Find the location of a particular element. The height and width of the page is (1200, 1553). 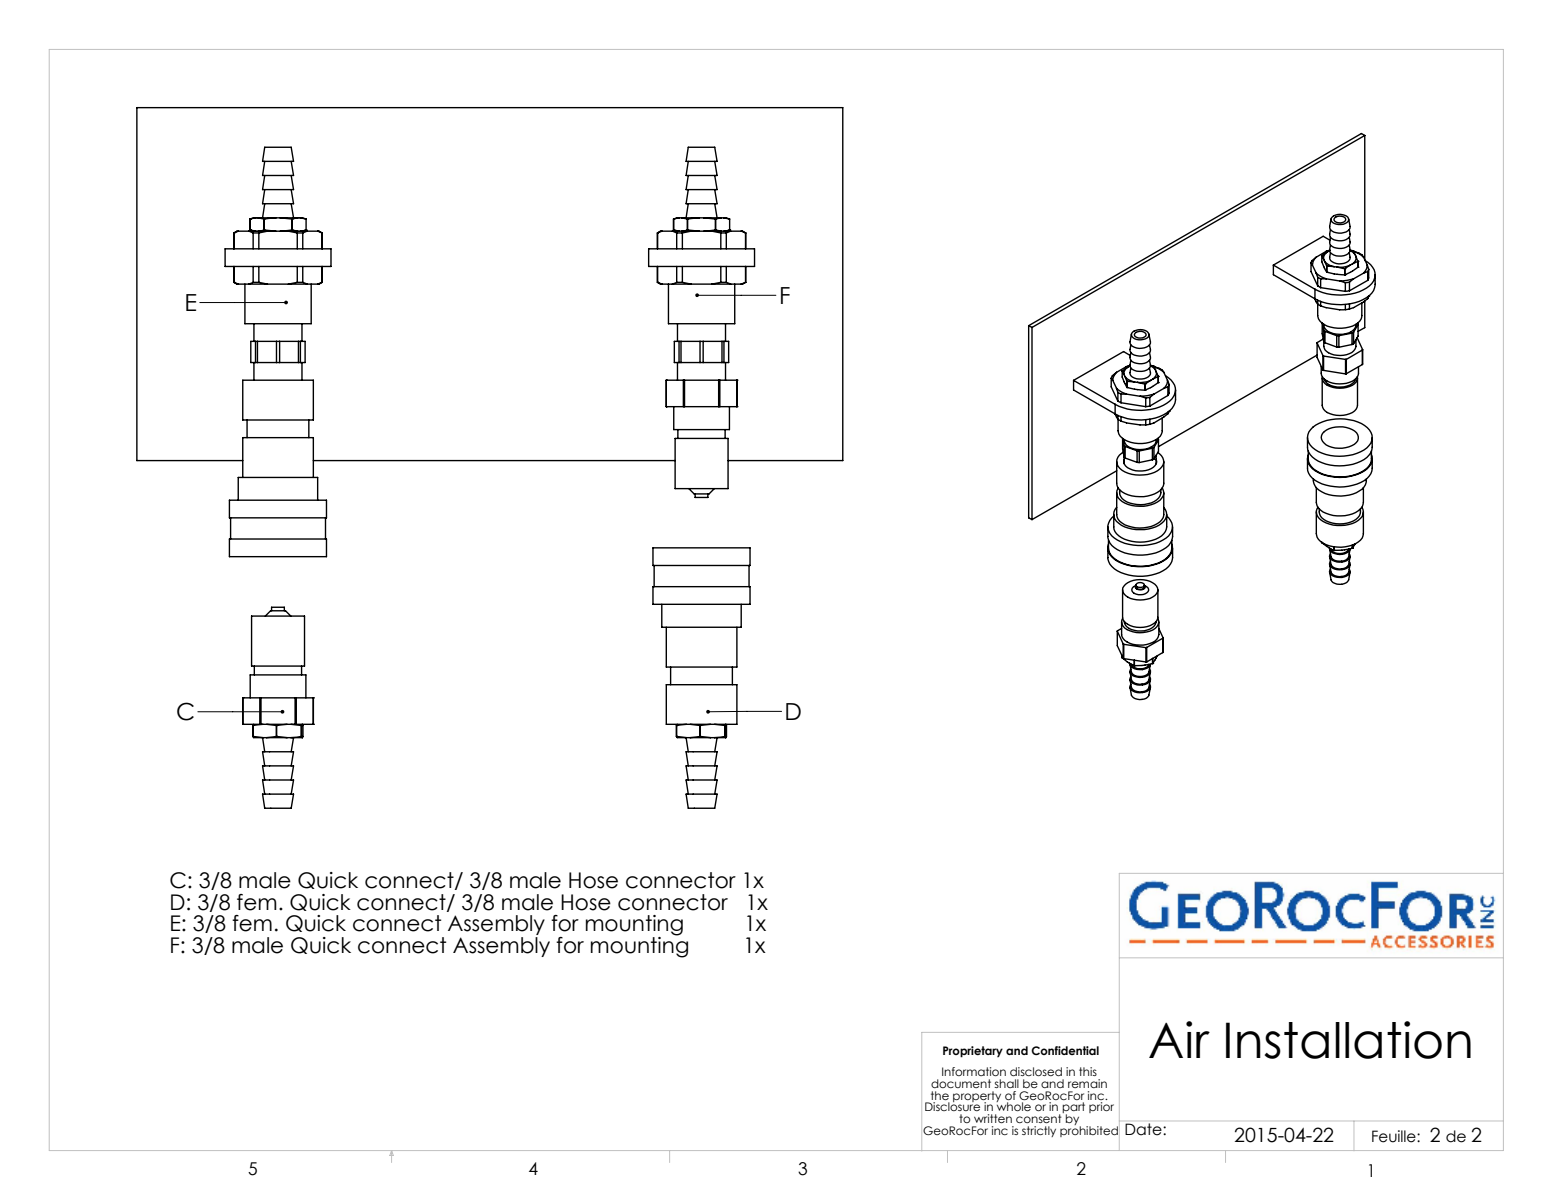

shall is located at coordinates (1006, 1083).
